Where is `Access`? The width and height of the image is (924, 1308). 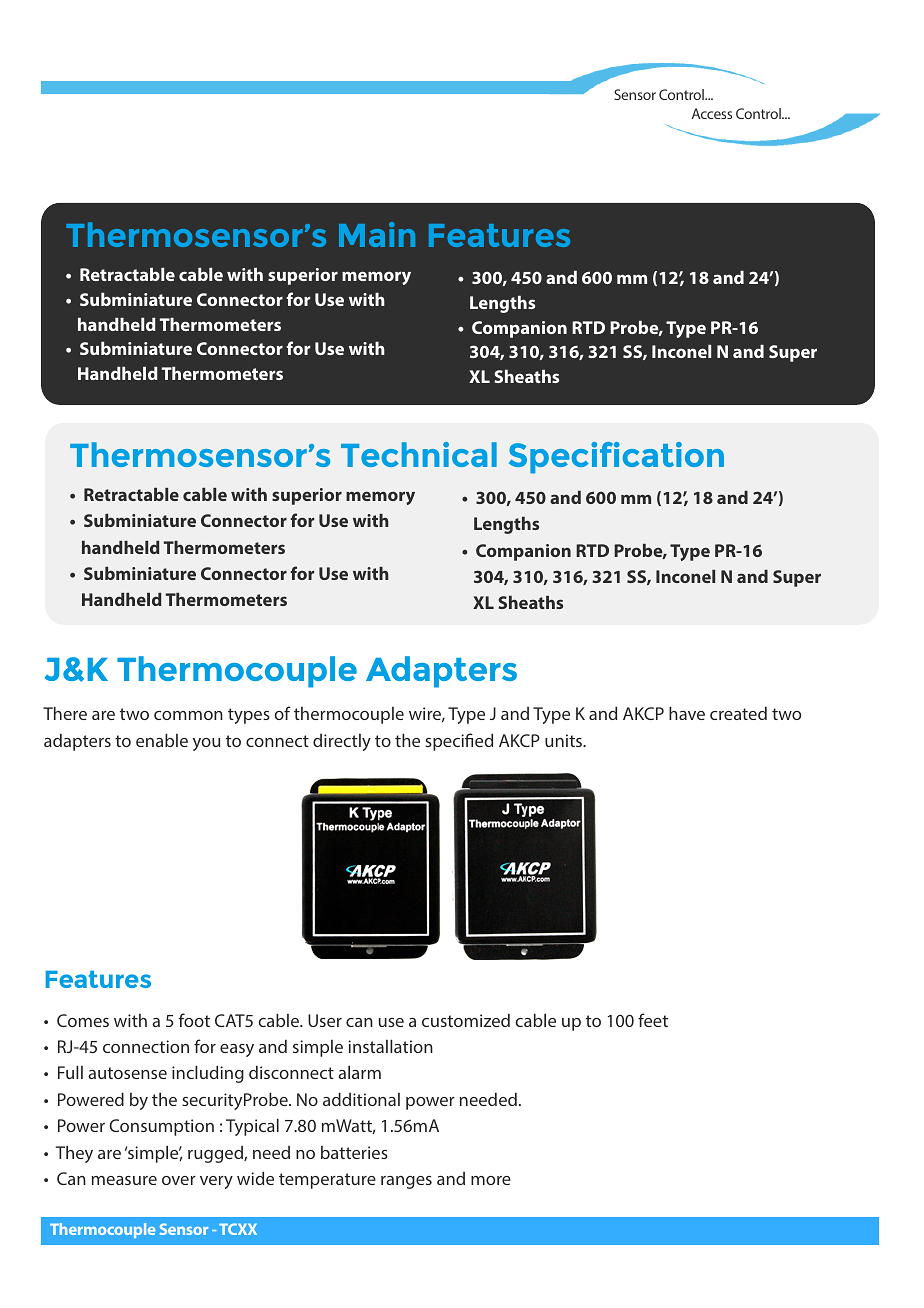 Access is located at coordinates (712, 113).
